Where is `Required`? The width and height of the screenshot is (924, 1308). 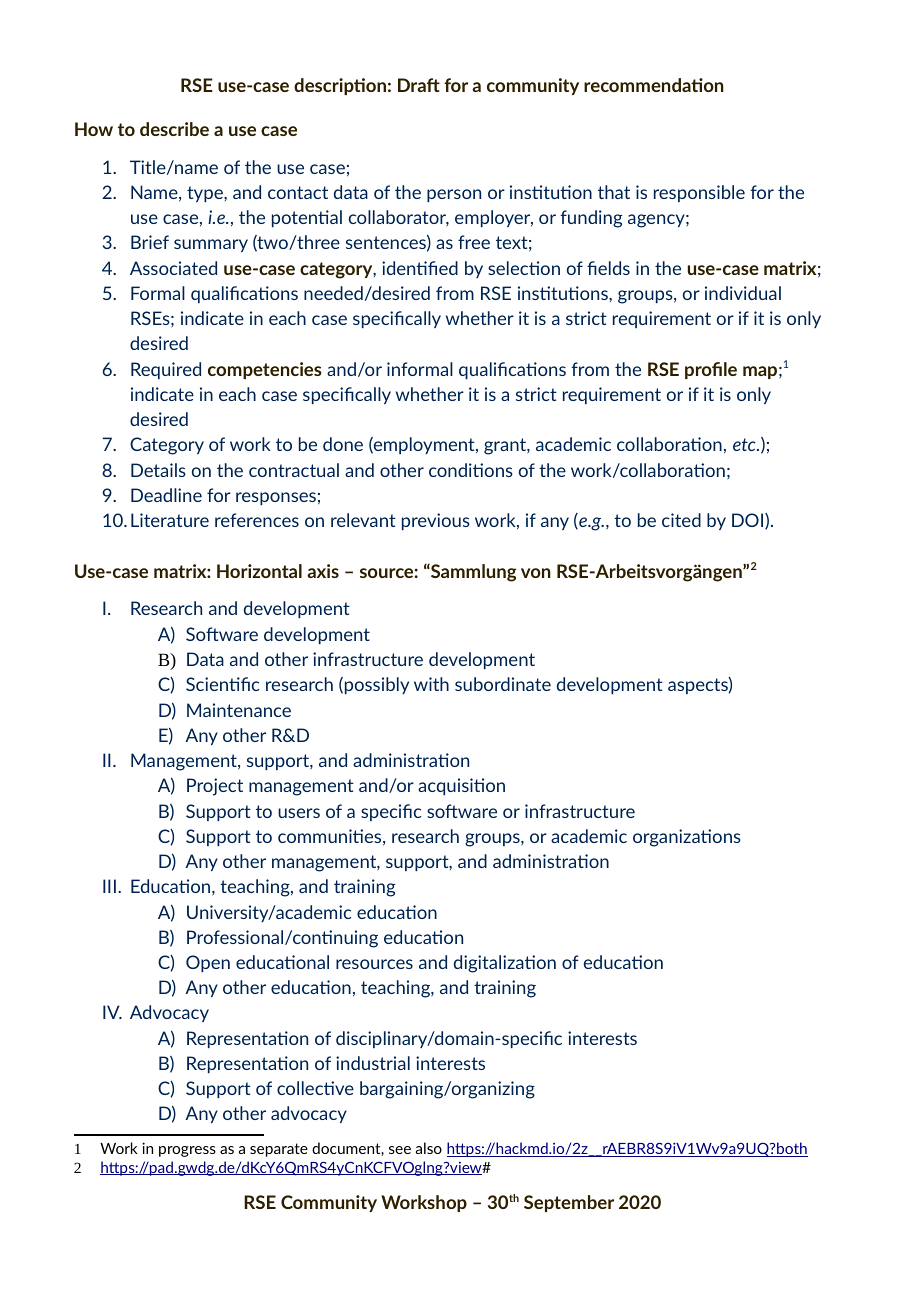 Required is located at coordinates (166, 370).
